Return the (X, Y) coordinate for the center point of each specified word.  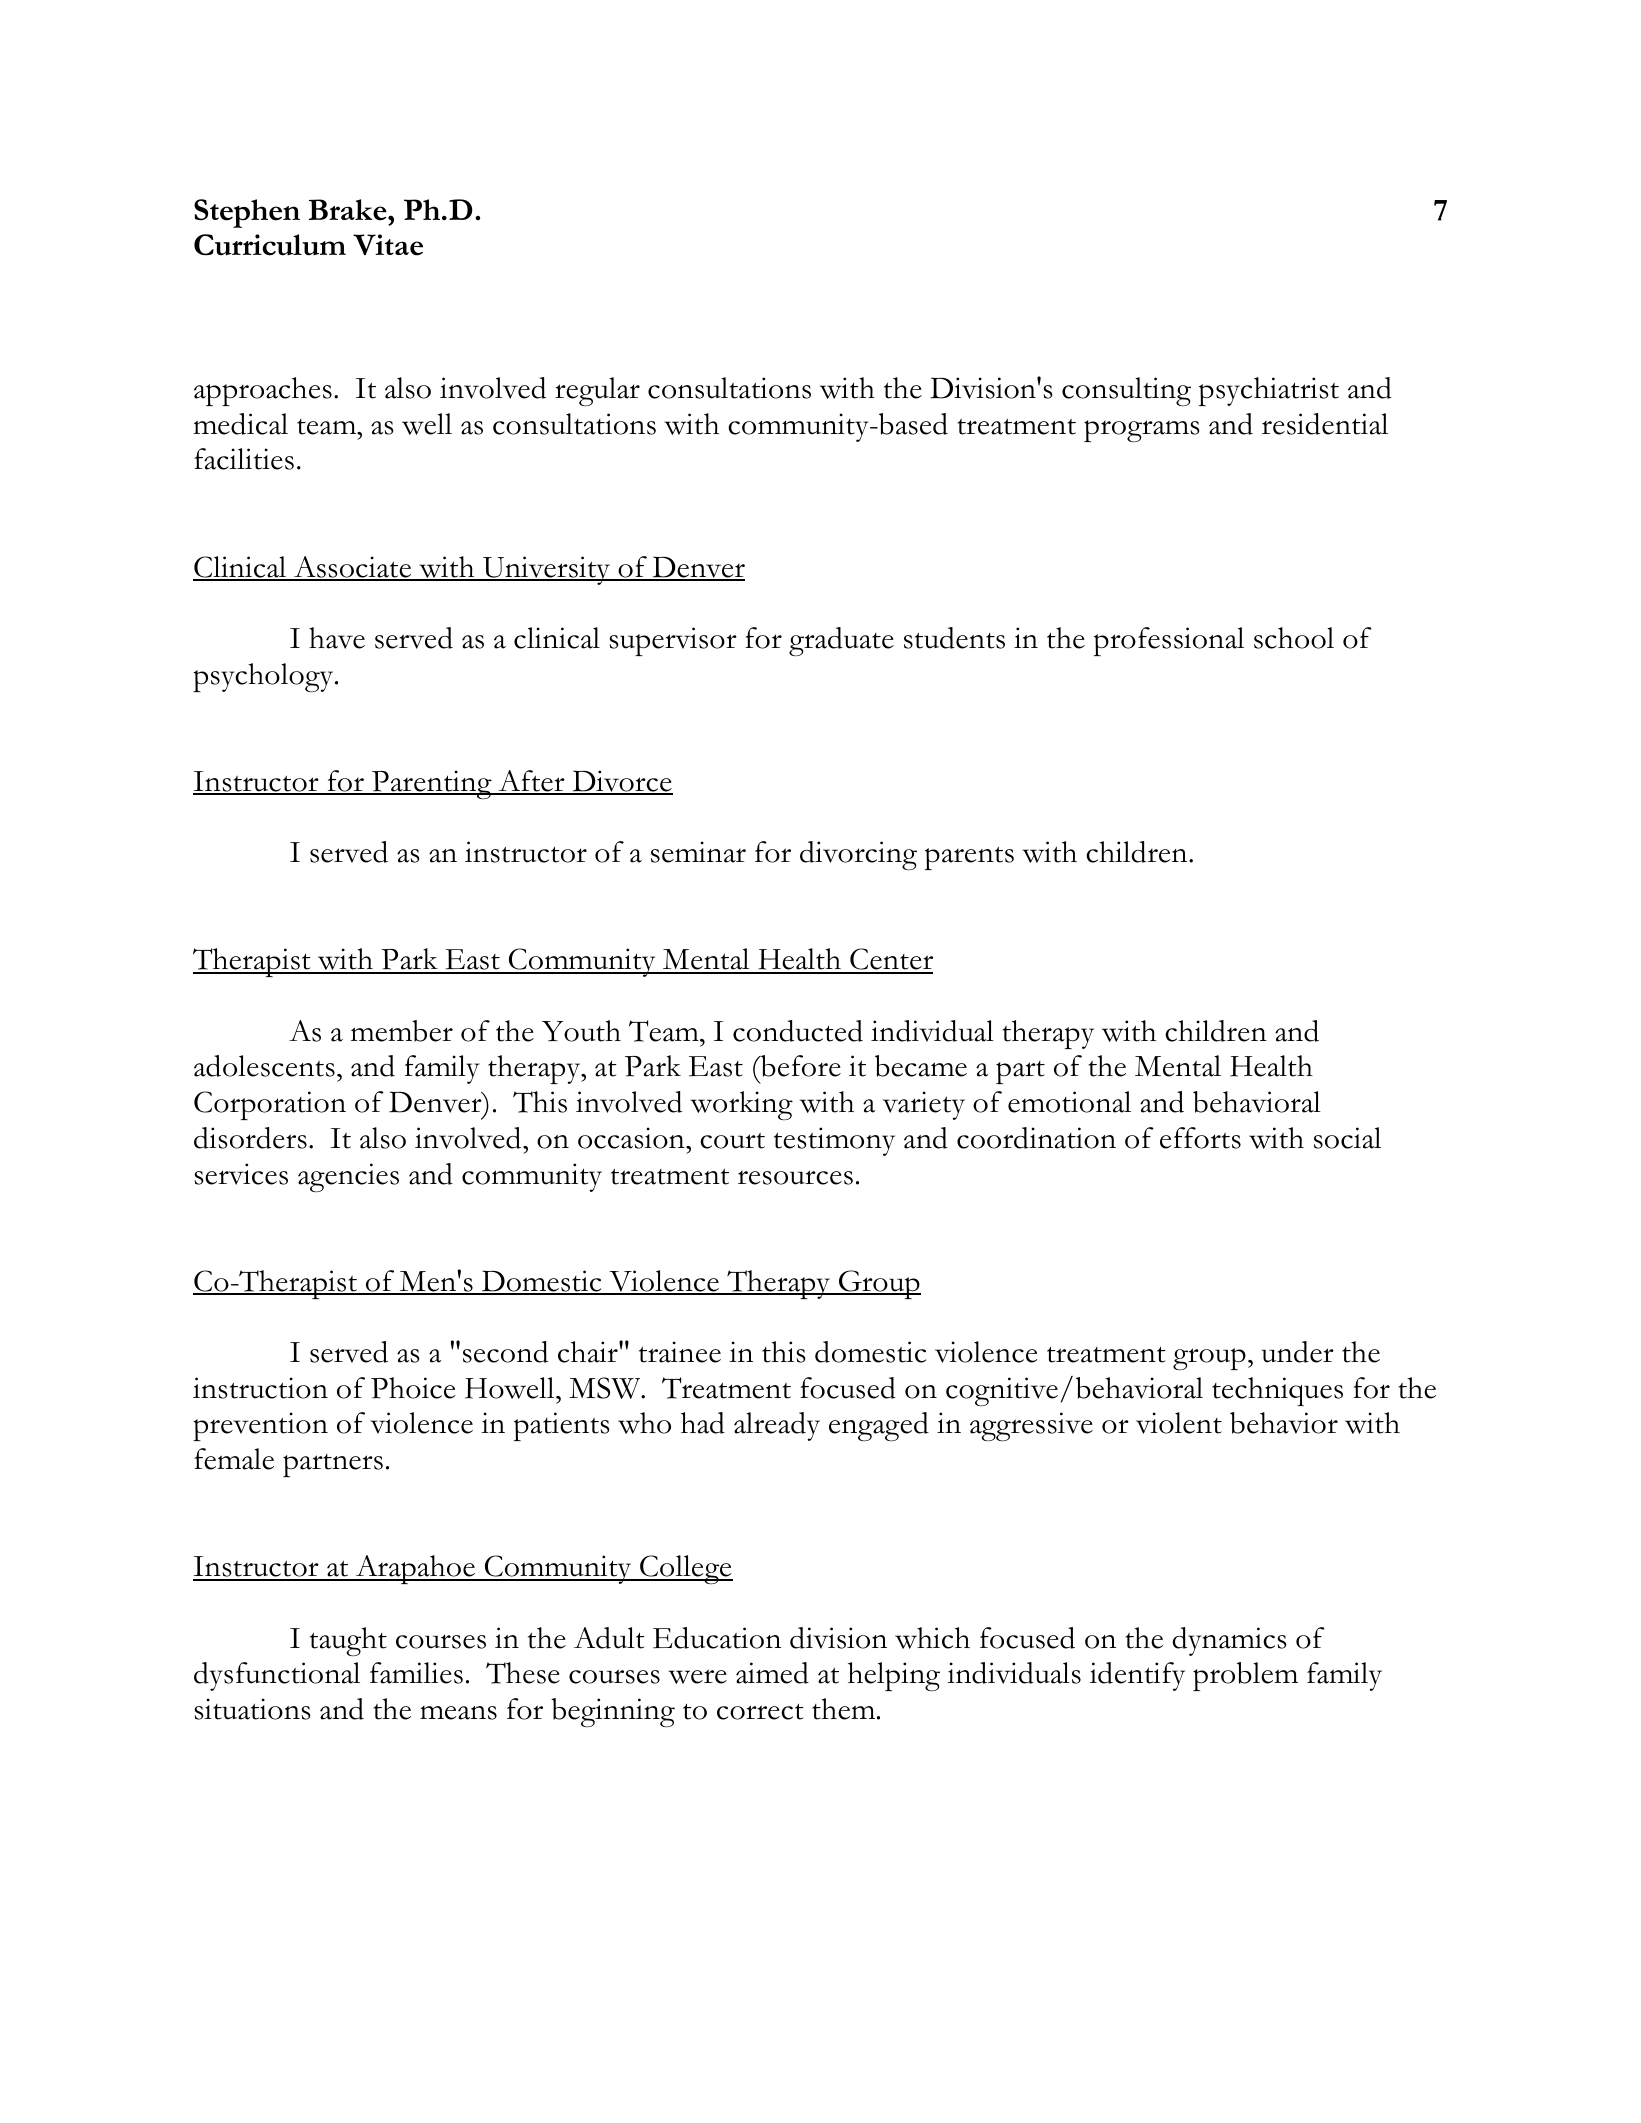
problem (1245, 1676)
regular (597, 391)
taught (348, 1641)
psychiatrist (1269, 391)
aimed (772, 1673)
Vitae (388, 245)
